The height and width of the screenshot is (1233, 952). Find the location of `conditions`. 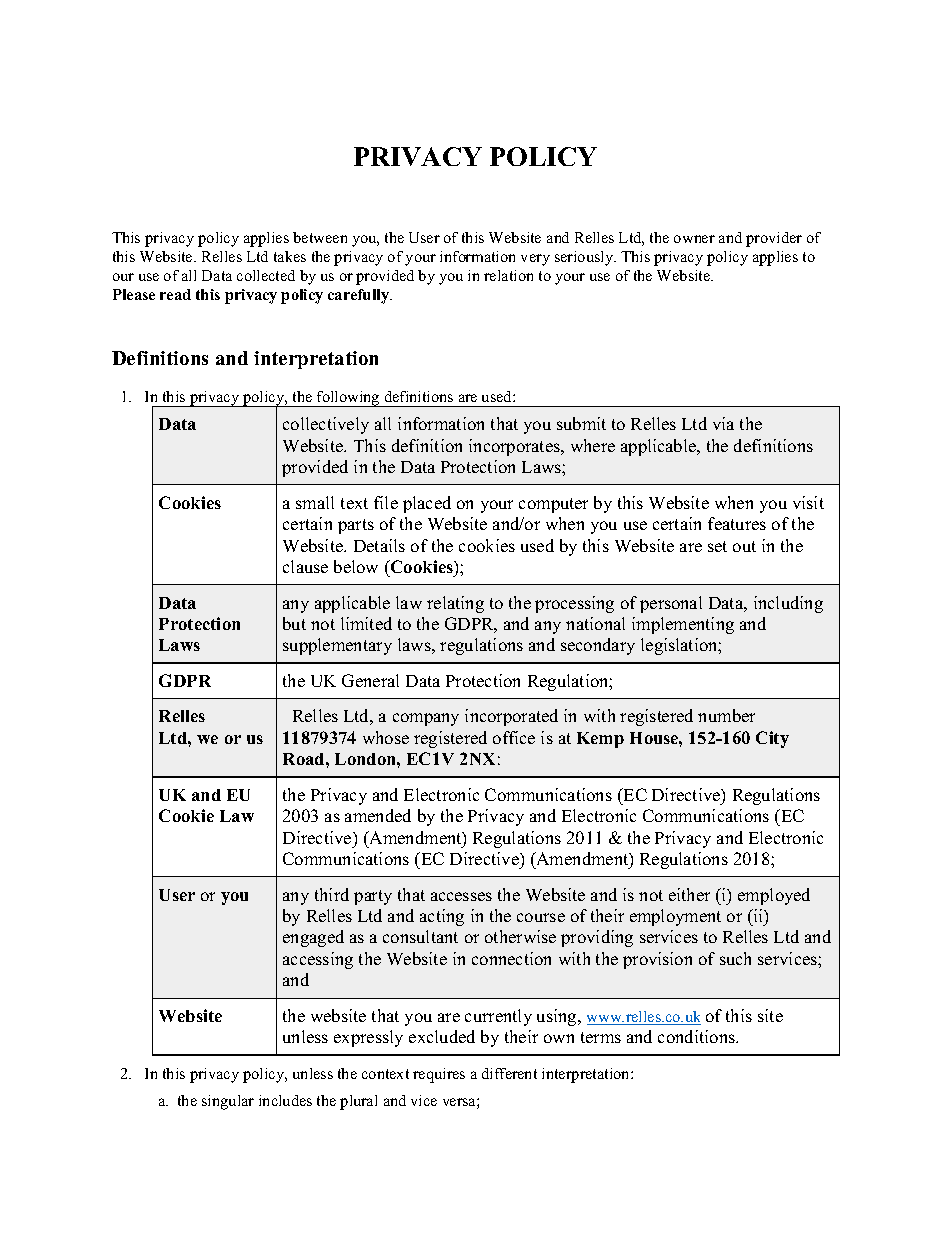

conditions is located at coordinates (697, 1036).
